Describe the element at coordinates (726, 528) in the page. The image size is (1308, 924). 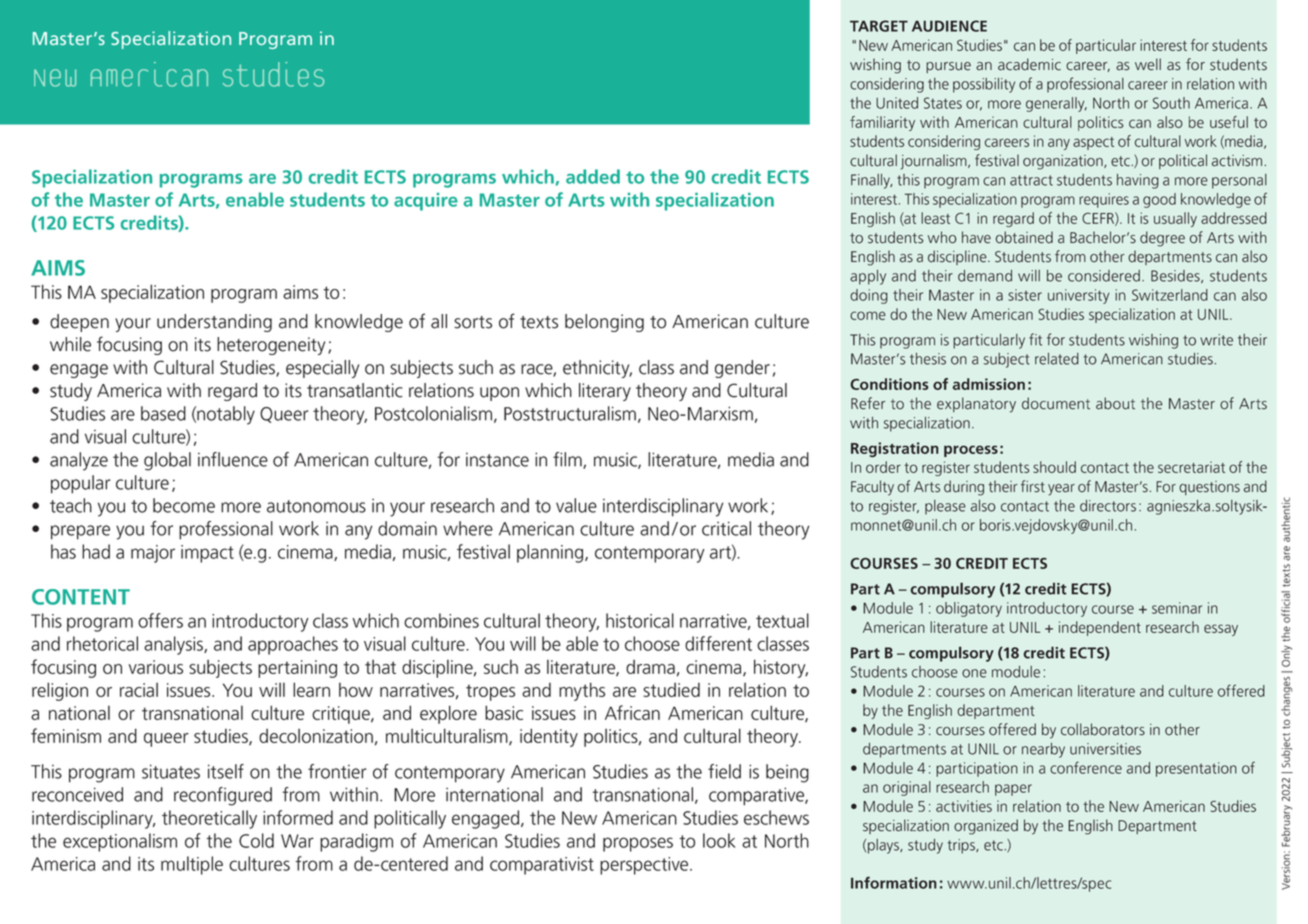
I see `critical` at that location.
